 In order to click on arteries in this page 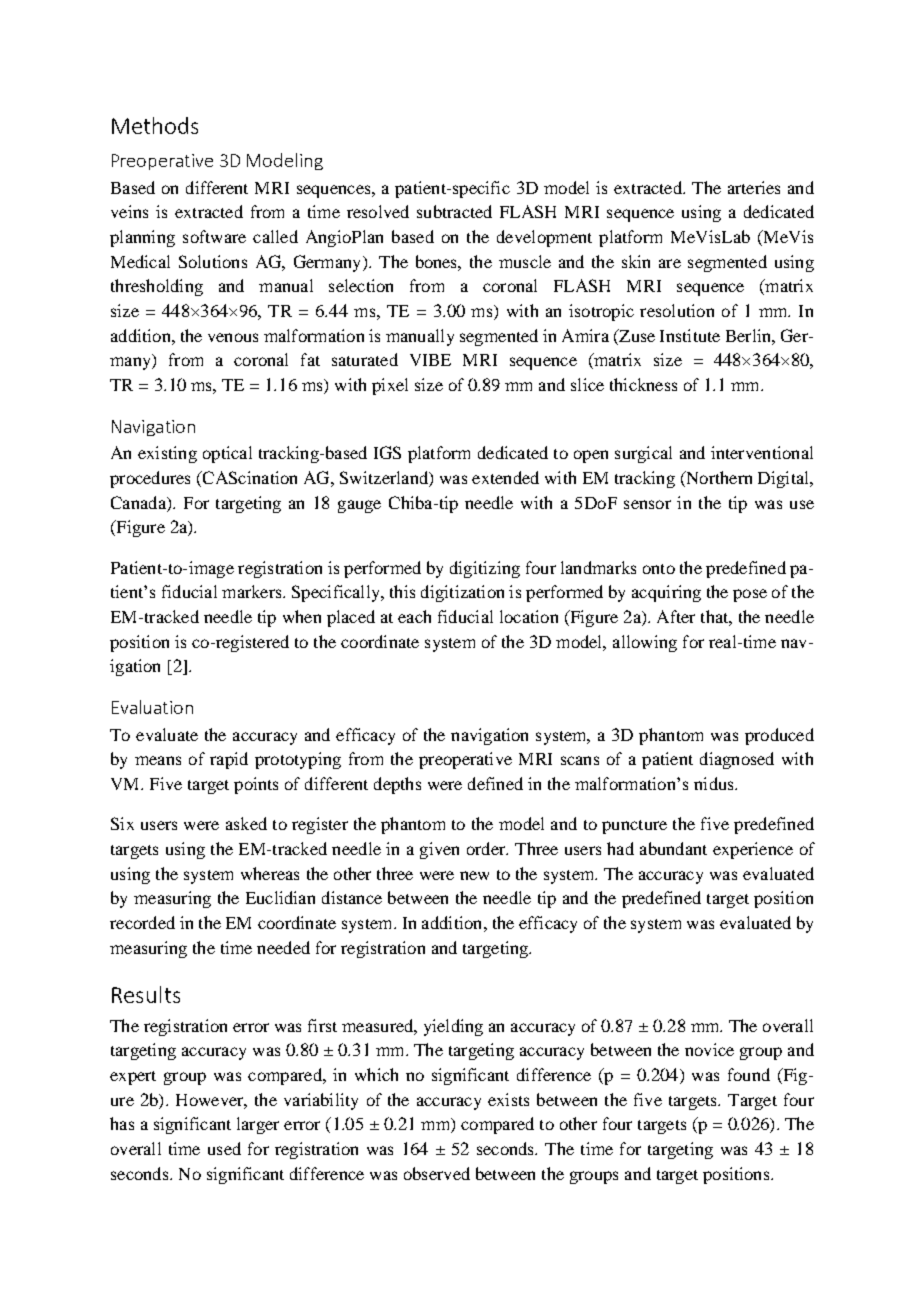, I will do `click(754, 187)`.
